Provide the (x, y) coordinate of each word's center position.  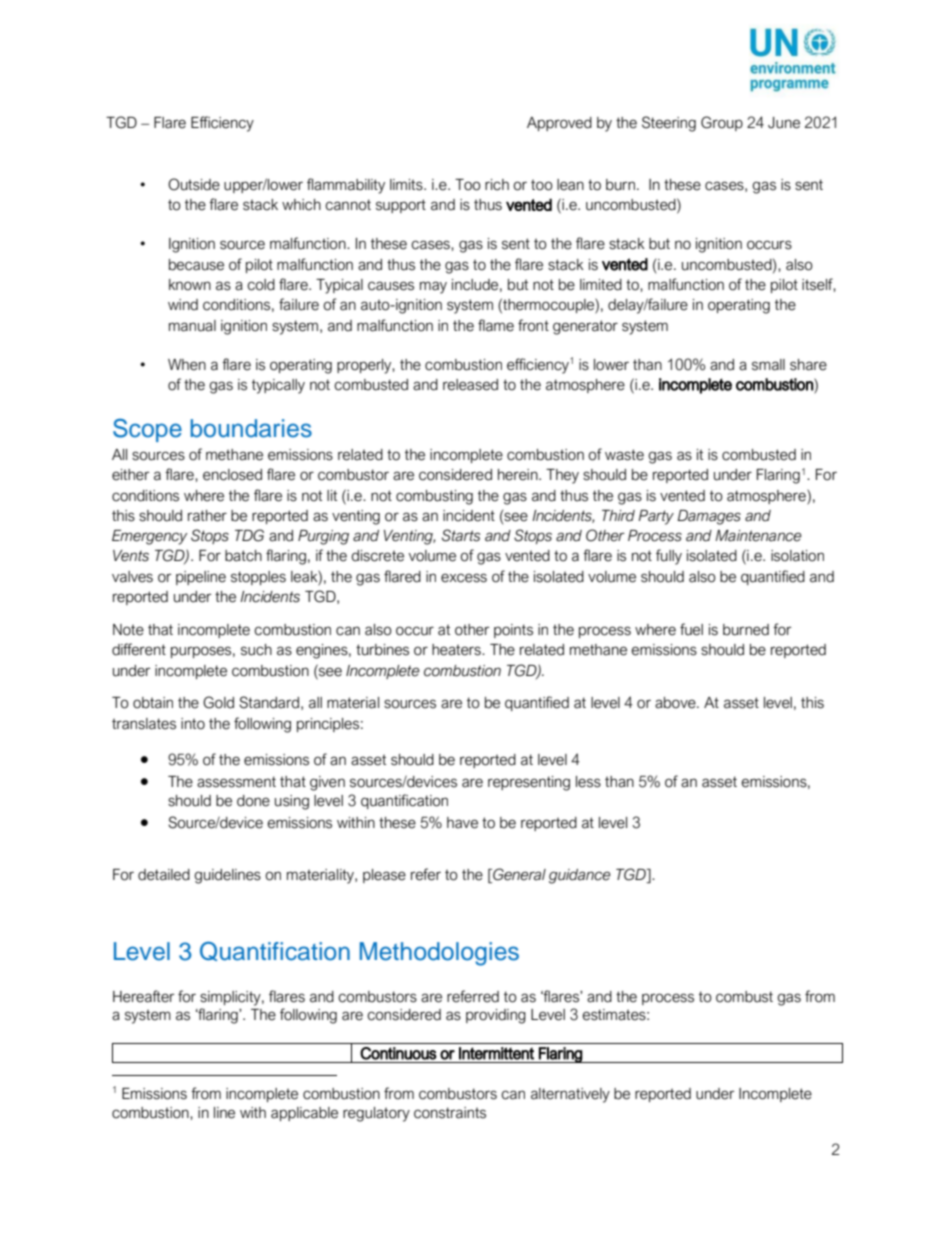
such (256, 650)
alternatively (570, 1095)
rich (497, 185)
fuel (691, 629)
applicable (304, 1114)
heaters (457, 650)
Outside (194, 184)
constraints (450, 1113)
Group (722, 123)
